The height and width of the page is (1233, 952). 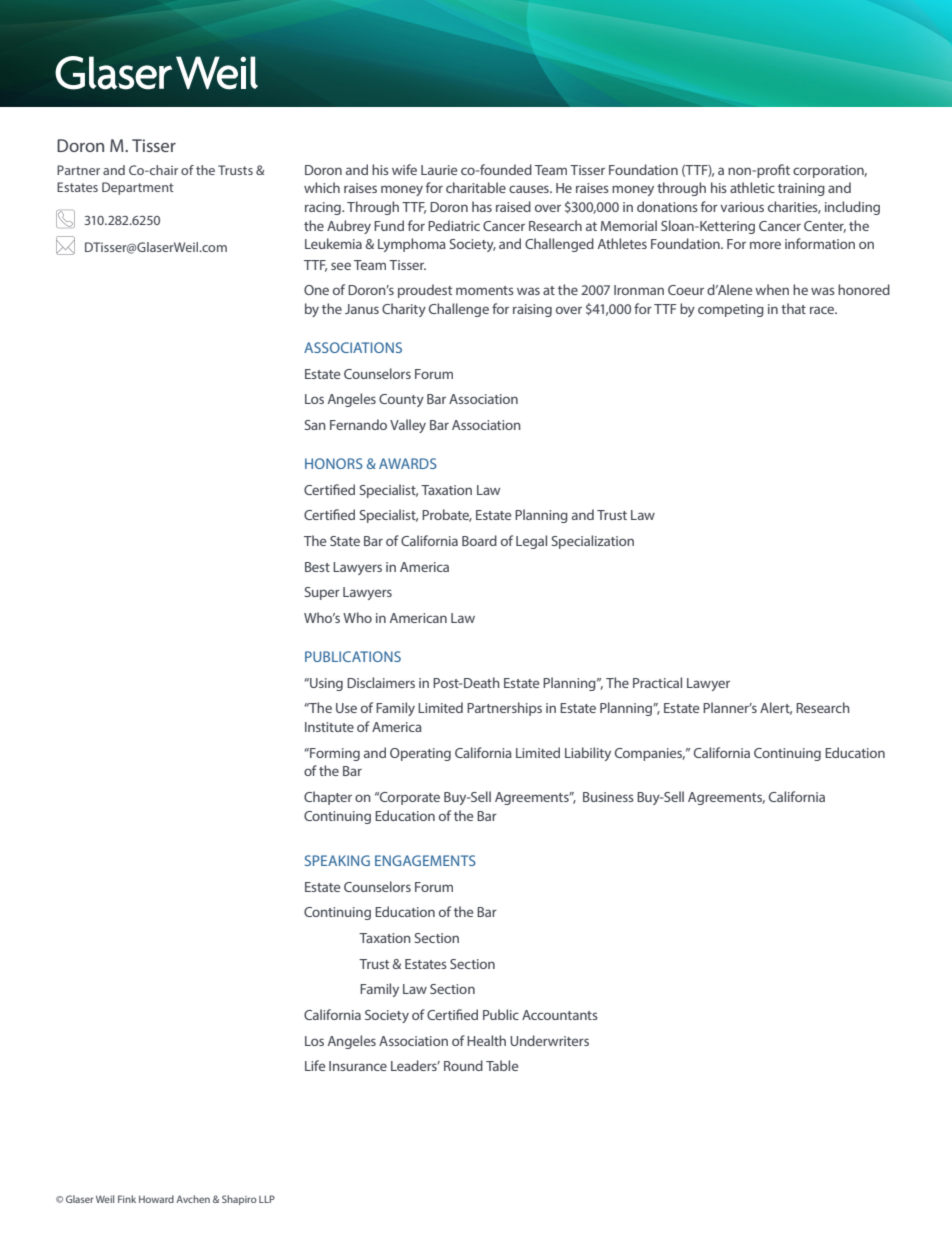 What do you see at coordinates (752, 187) in the page?
I see `athletic` at bounding box center [752, 187].
